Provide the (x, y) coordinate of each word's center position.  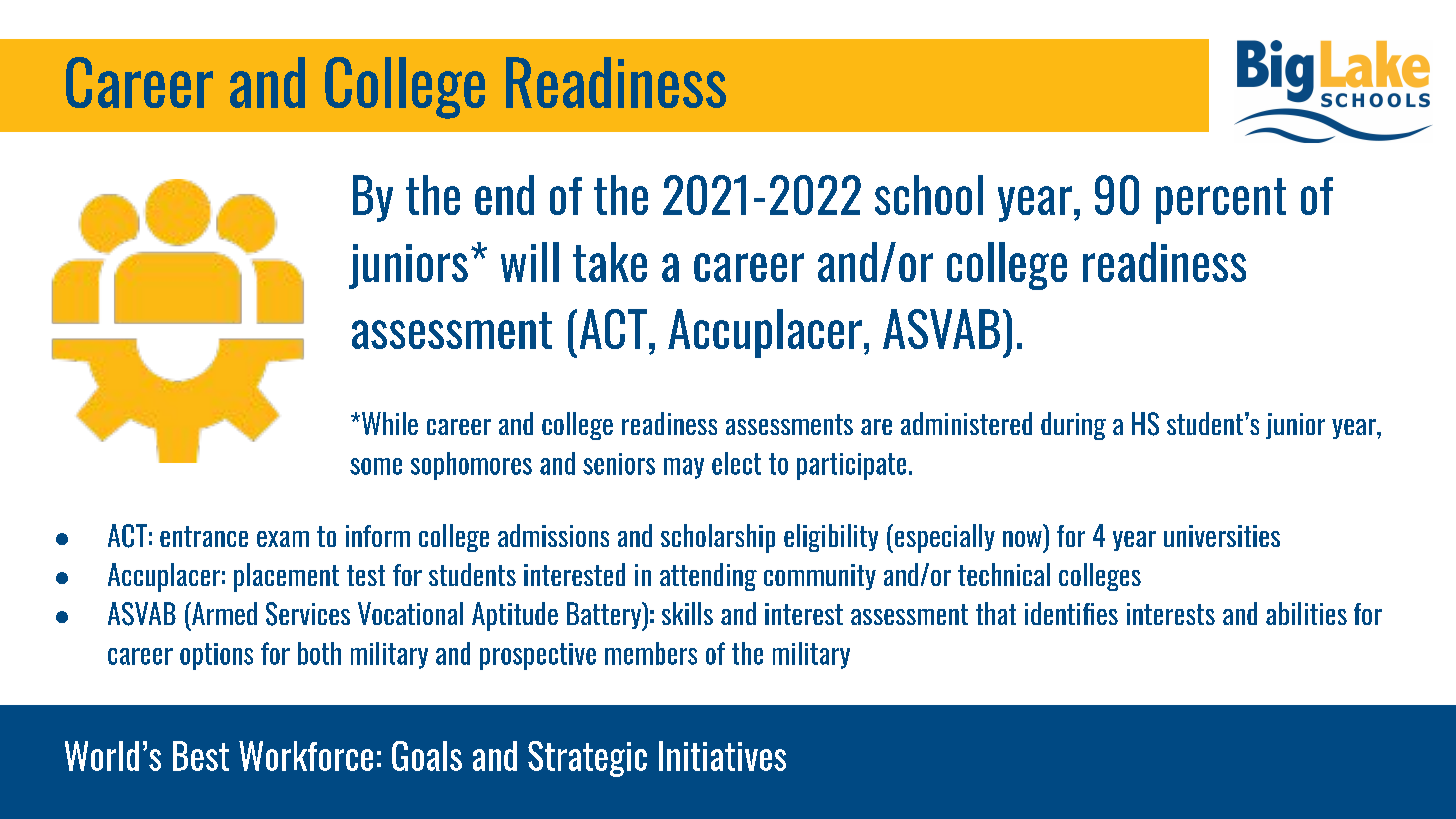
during (1073, 426)
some (376, 466)
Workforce (306, 756)
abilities (1306, 613)
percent (1221, 201)
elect (736, 463)
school (929, 195)
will (530, 262)
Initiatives (722, 756)
